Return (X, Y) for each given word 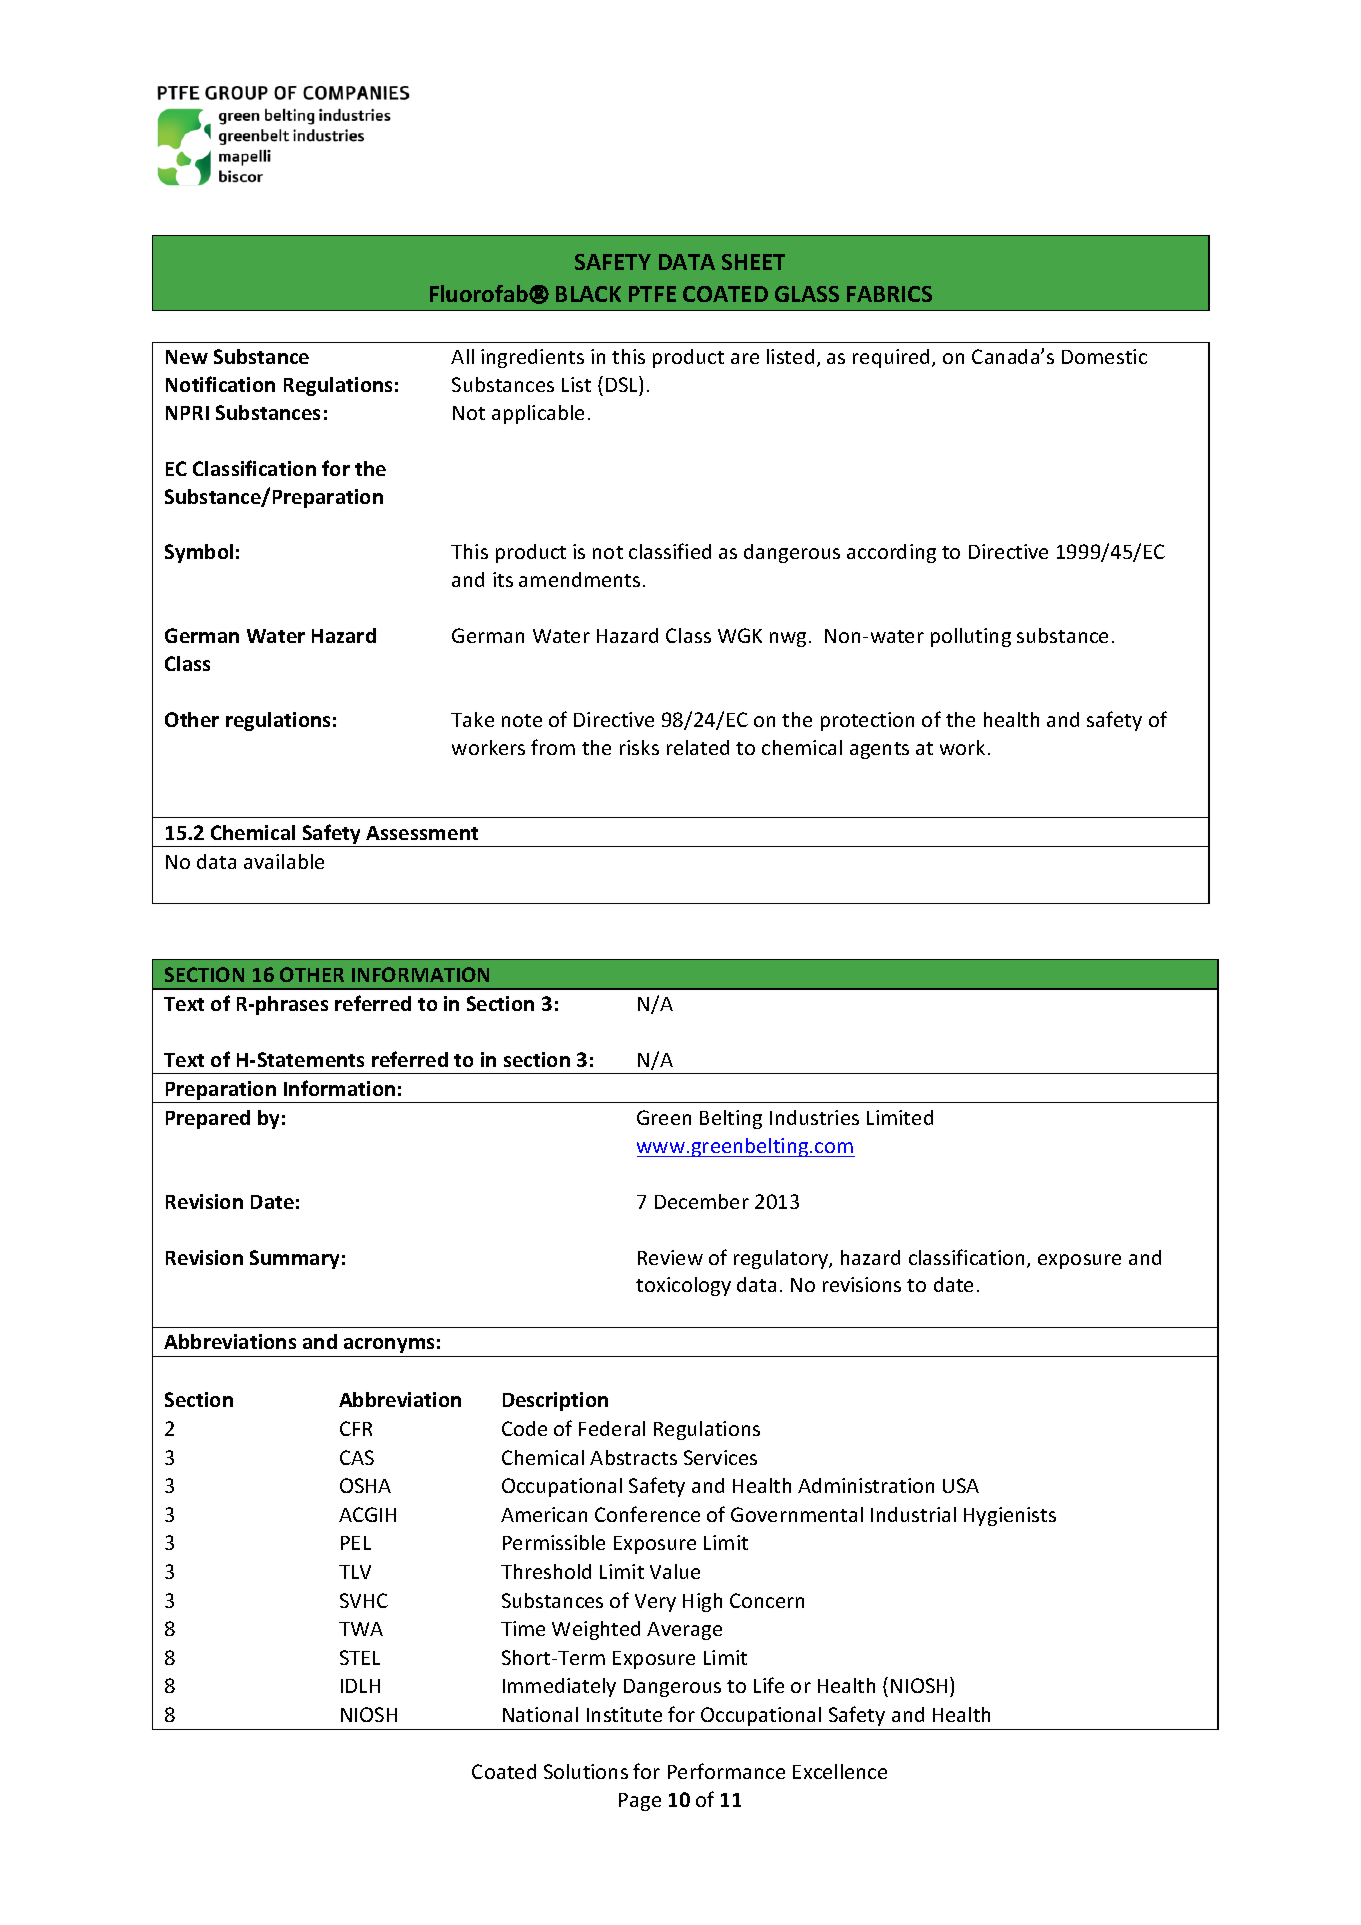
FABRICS (889, 294)
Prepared (208, 1119)
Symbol (199, 553)
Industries (814, 1117)
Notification (220, 384)
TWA (361, 1629)
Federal (612, 1428)
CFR (356, 1428)
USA (961, 1485)
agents (879, 750)
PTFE (652, 294)
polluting (971, 637)
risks (639, 747)
